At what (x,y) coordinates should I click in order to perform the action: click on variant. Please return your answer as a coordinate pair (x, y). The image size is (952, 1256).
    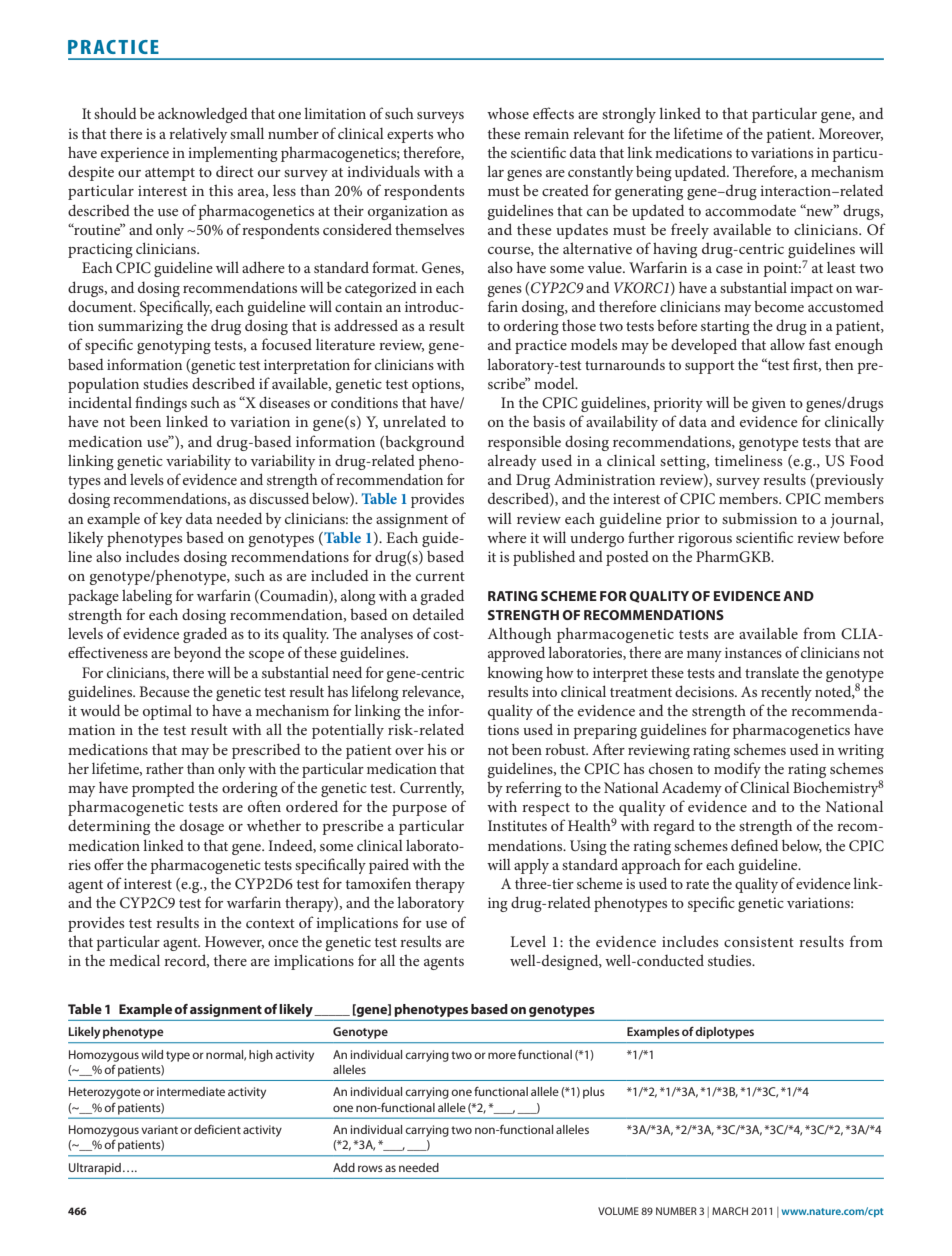
    Looking at the image, I should click on (159, 1129).
